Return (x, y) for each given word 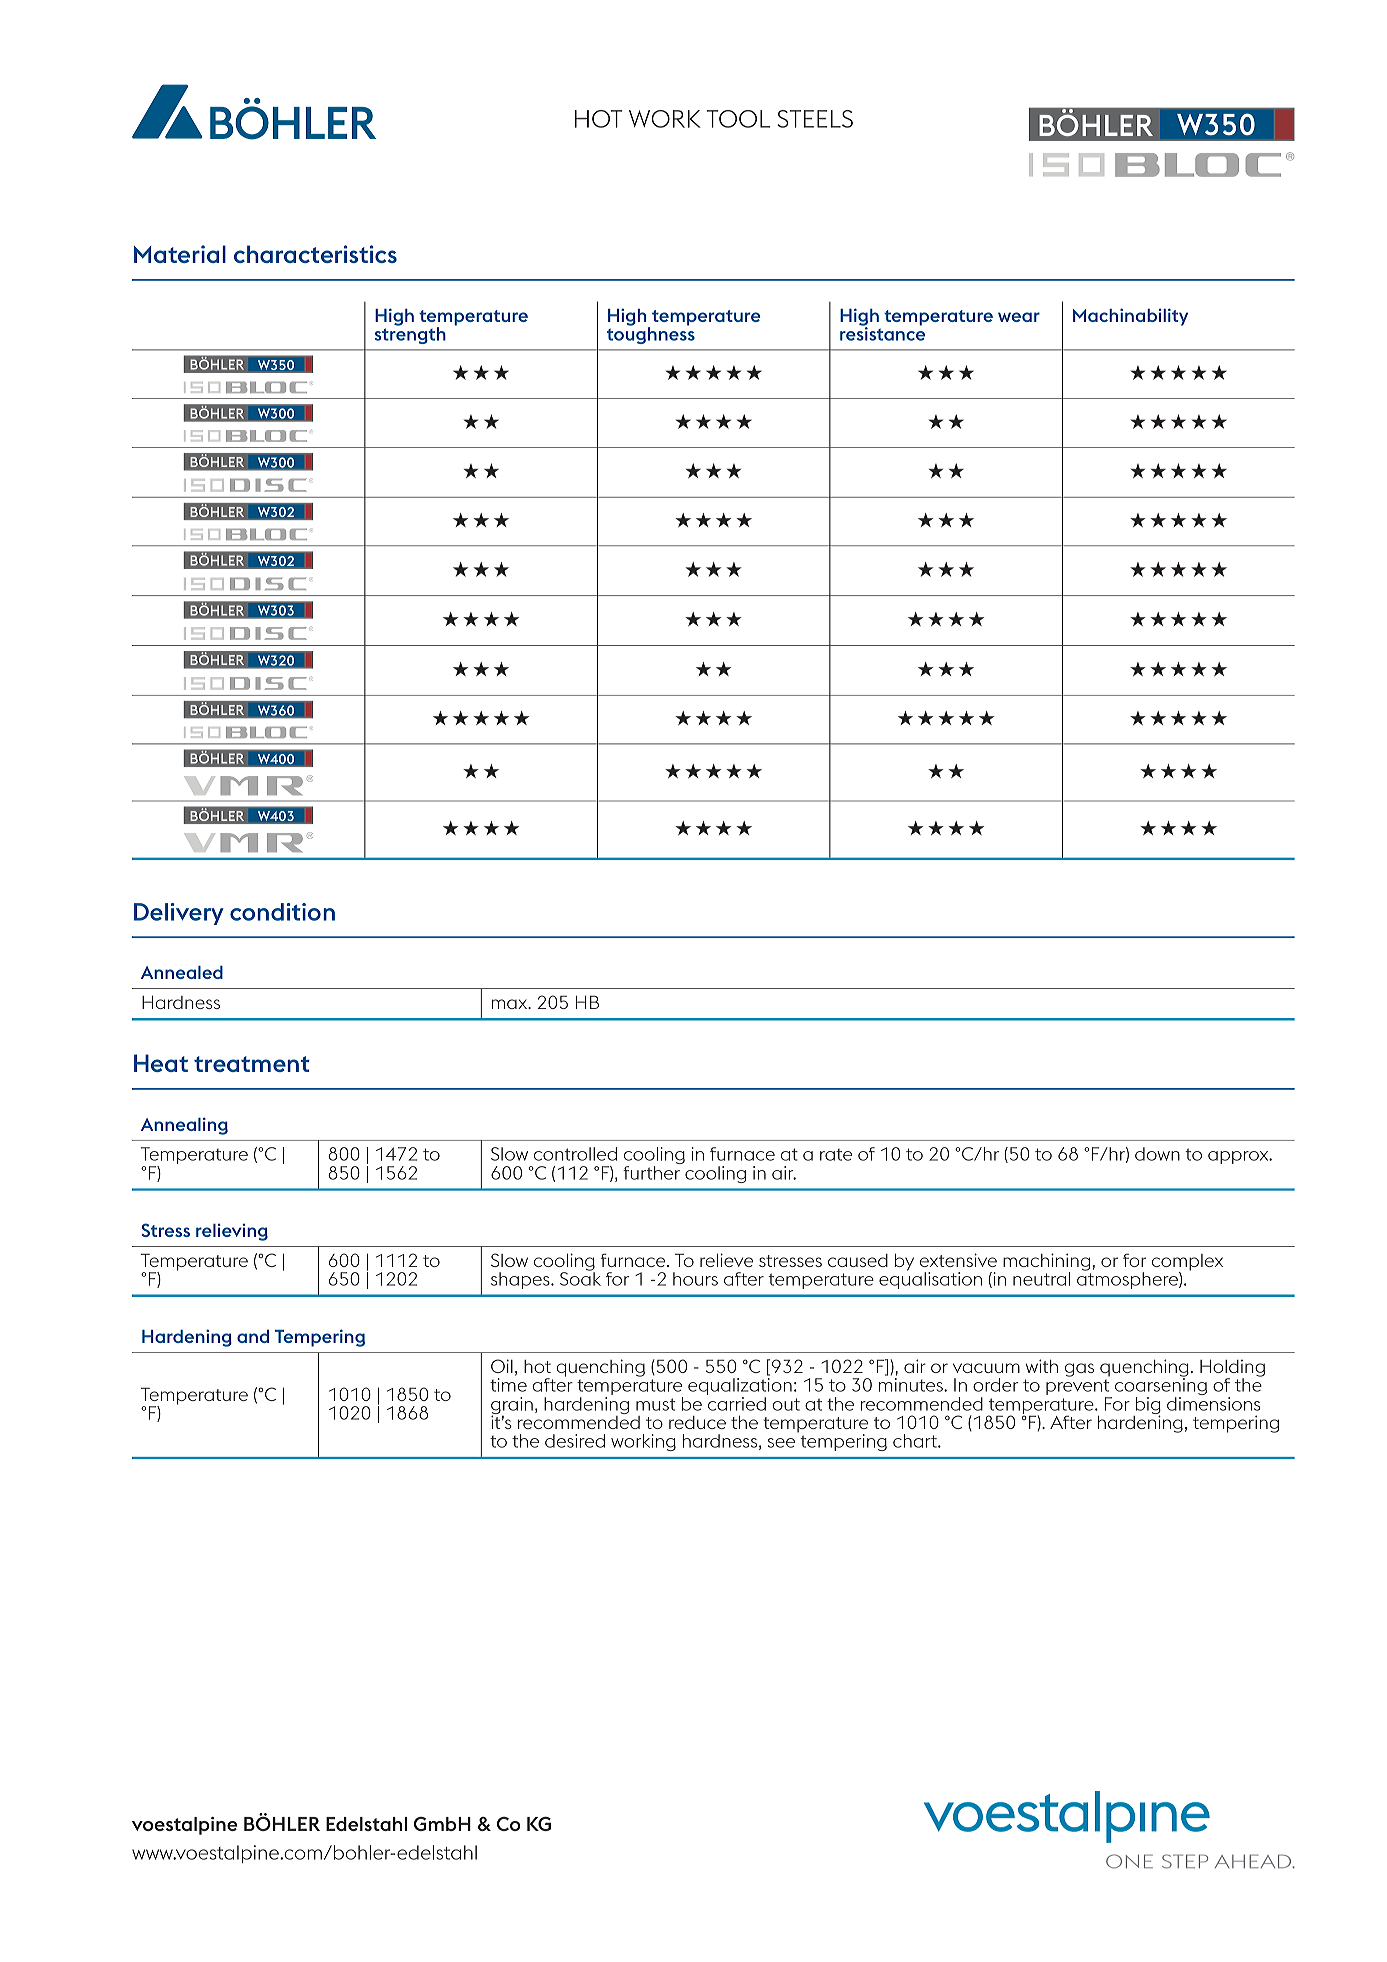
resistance (882, 333)
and (253, 1336)
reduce (697, 1422)
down (1157, 1154)
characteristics (315, 254)
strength (410, 334)
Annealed (182, 972)
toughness (651, 334)
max (511, 1004)
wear (1019, 317)
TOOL (738, 119)
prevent (1079, 1389)
